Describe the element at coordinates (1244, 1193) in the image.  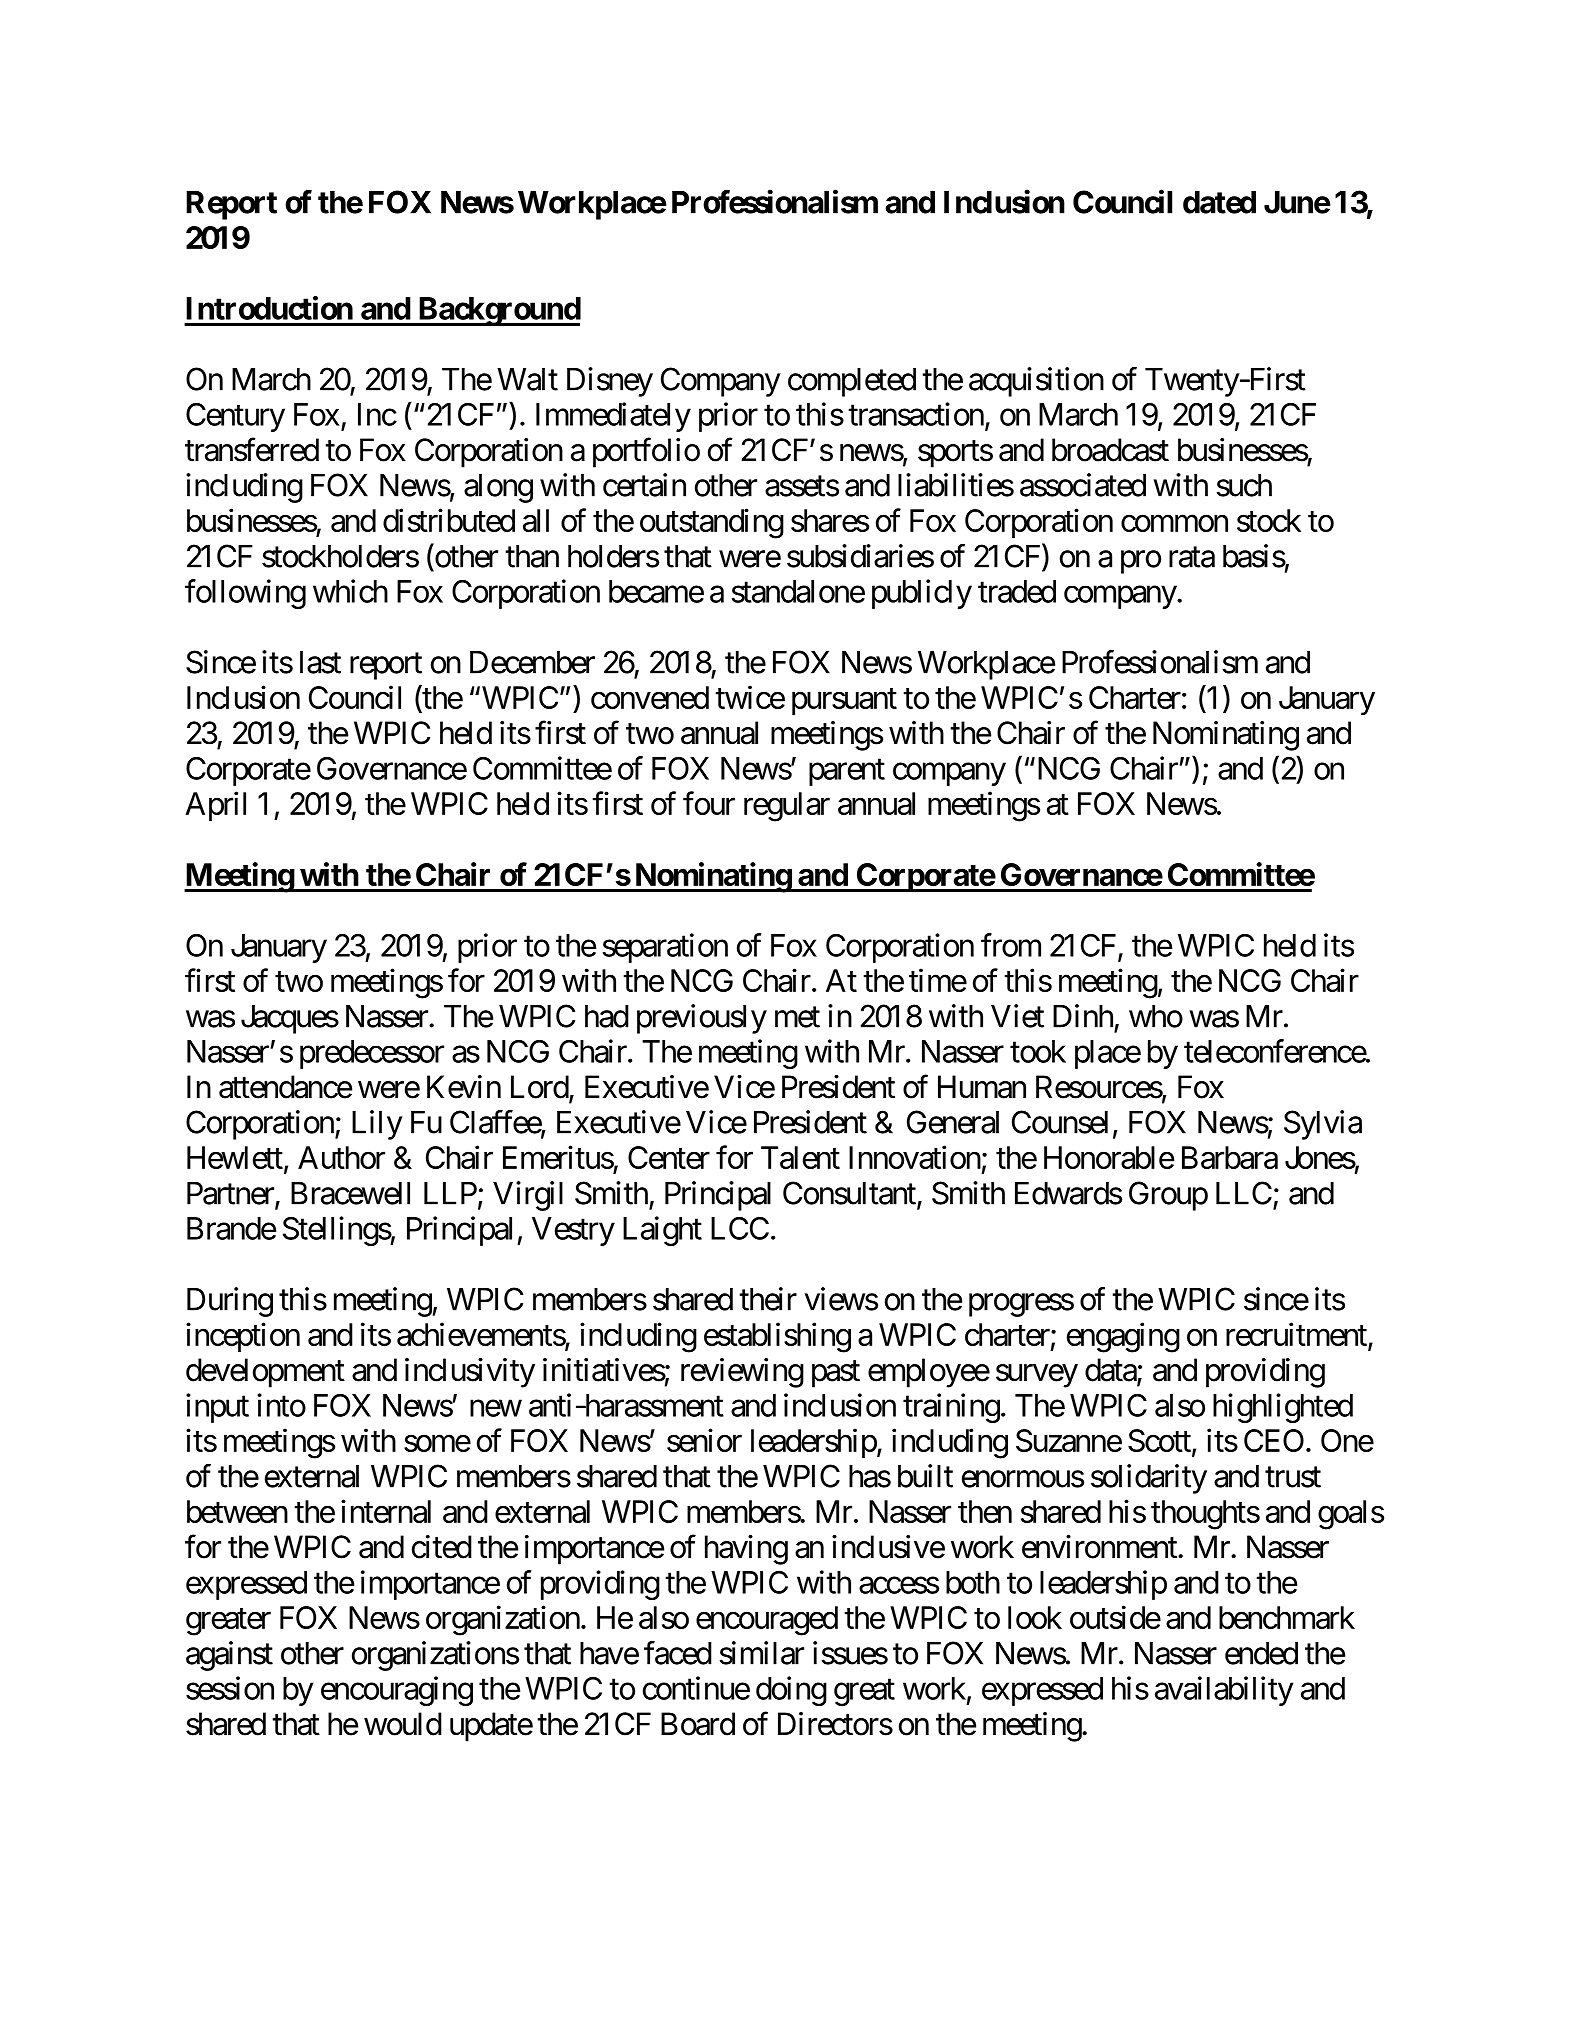
I see `LLC` at that location.
